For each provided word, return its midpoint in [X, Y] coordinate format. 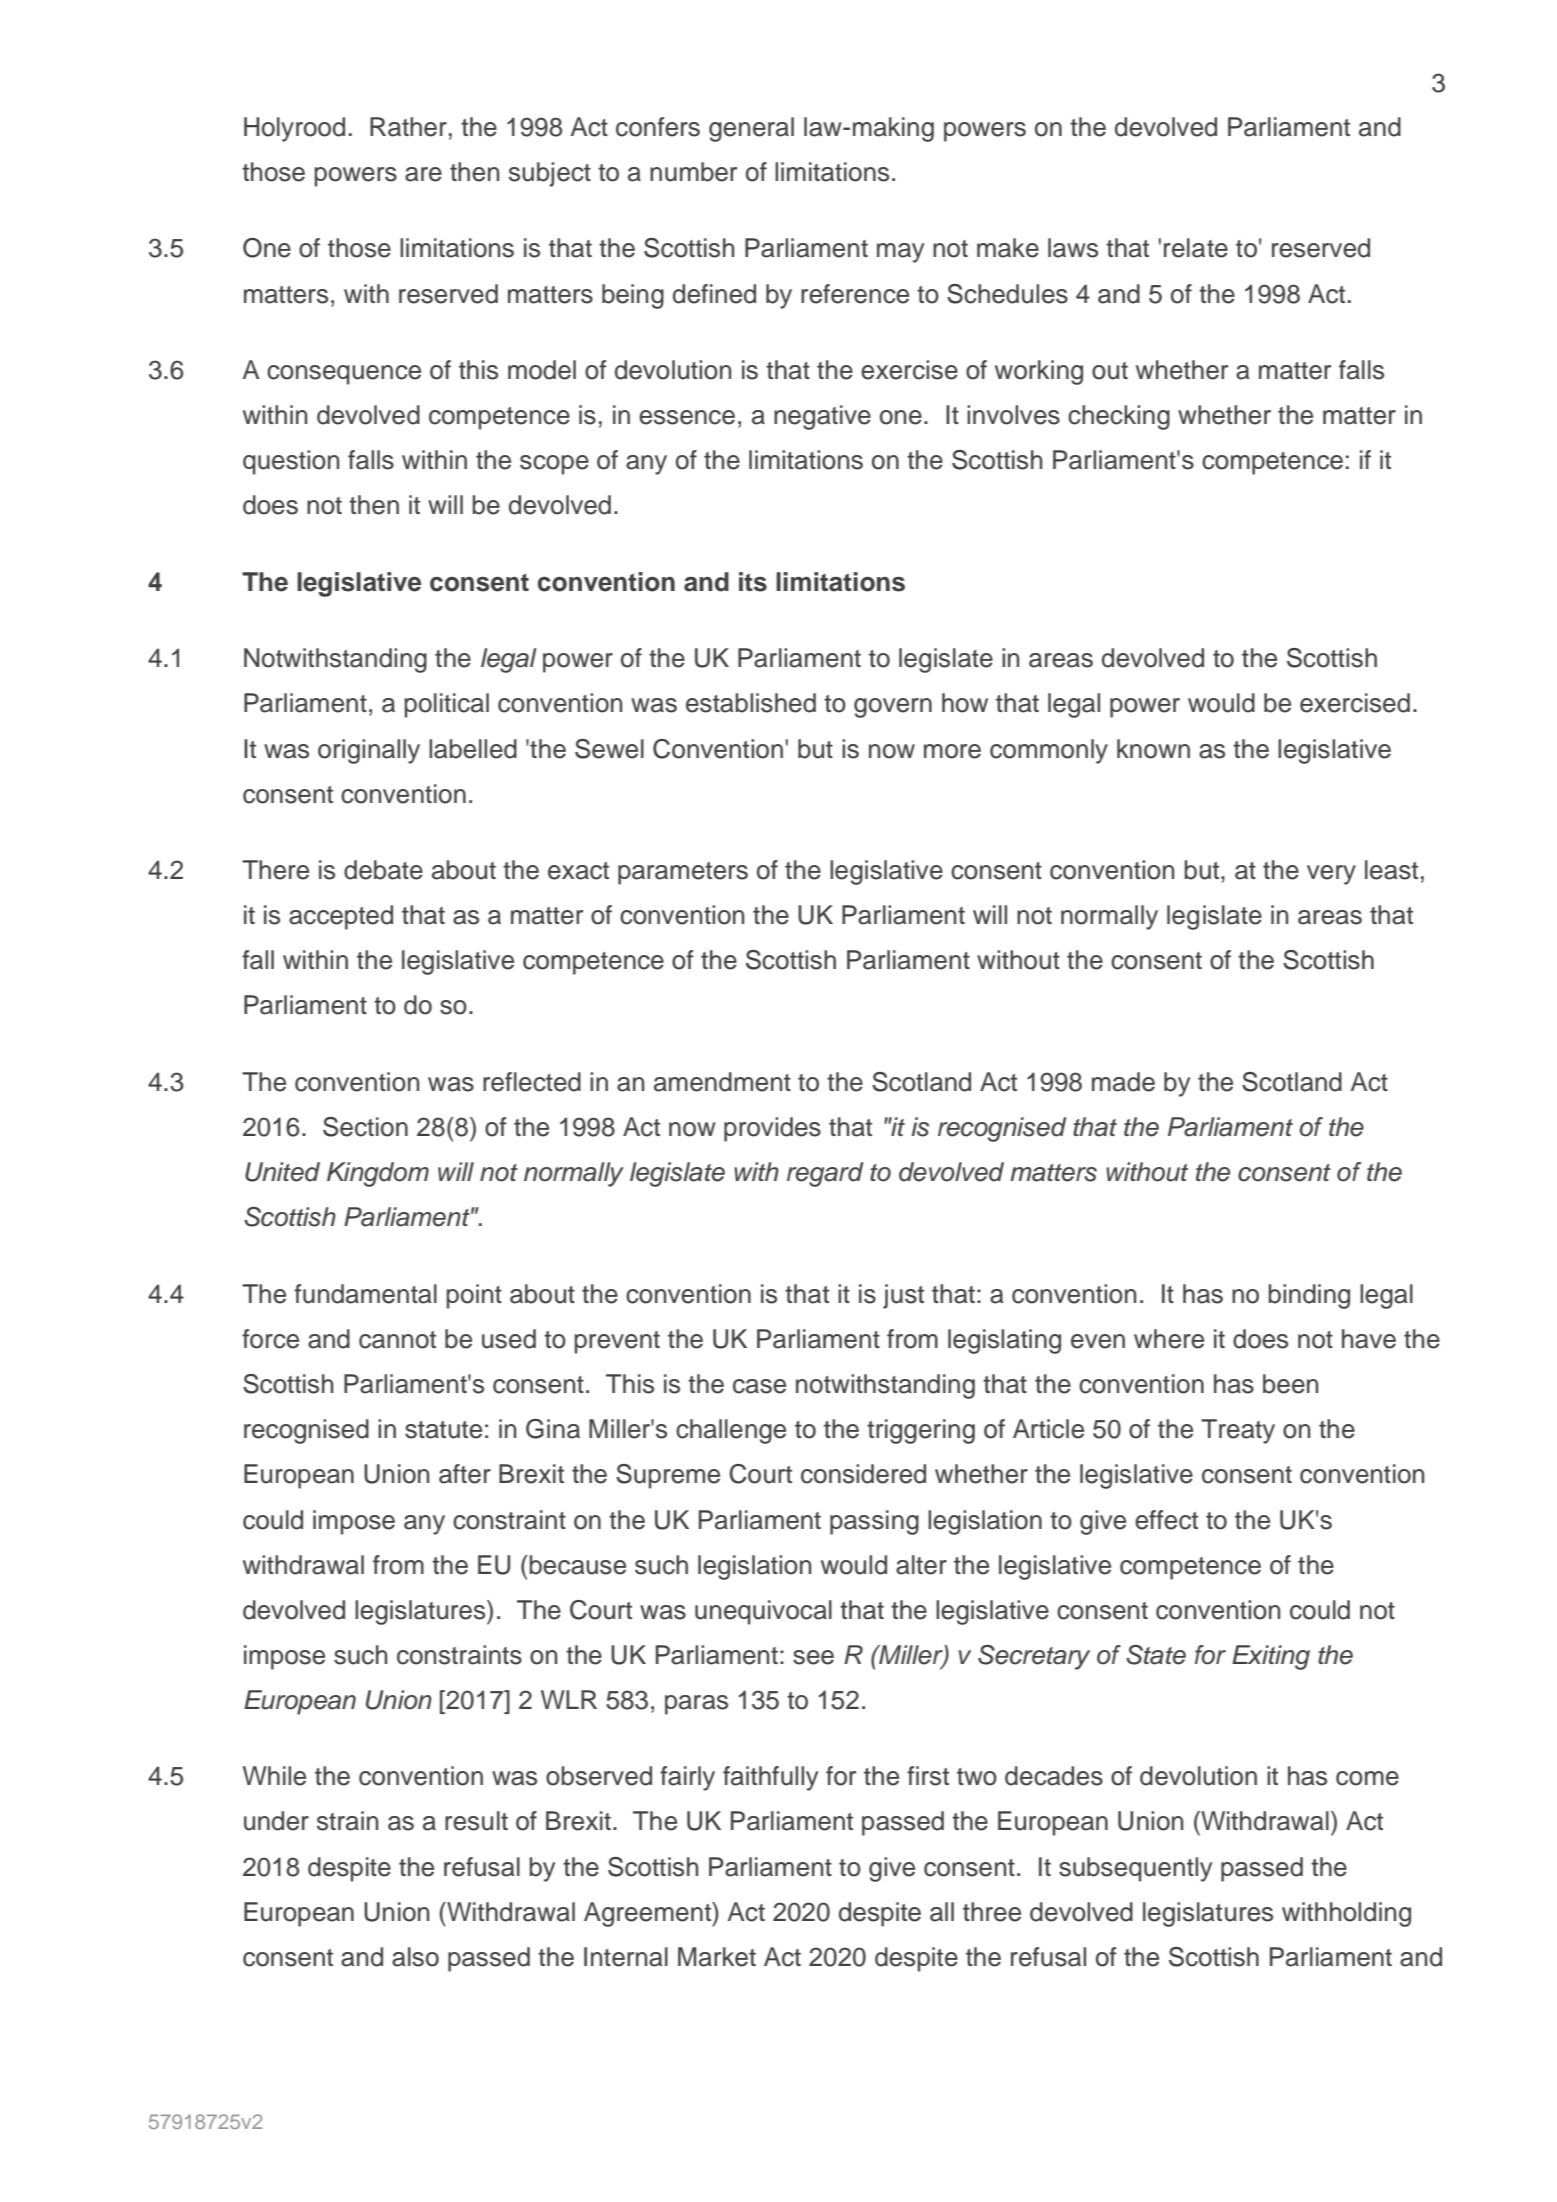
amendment [722, 1082]
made [1123, 1082]
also [415, 1957]
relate [1196, 248]
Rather [408, 127]
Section [365, 1127]
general [751, 129]
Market [717, 1957]
